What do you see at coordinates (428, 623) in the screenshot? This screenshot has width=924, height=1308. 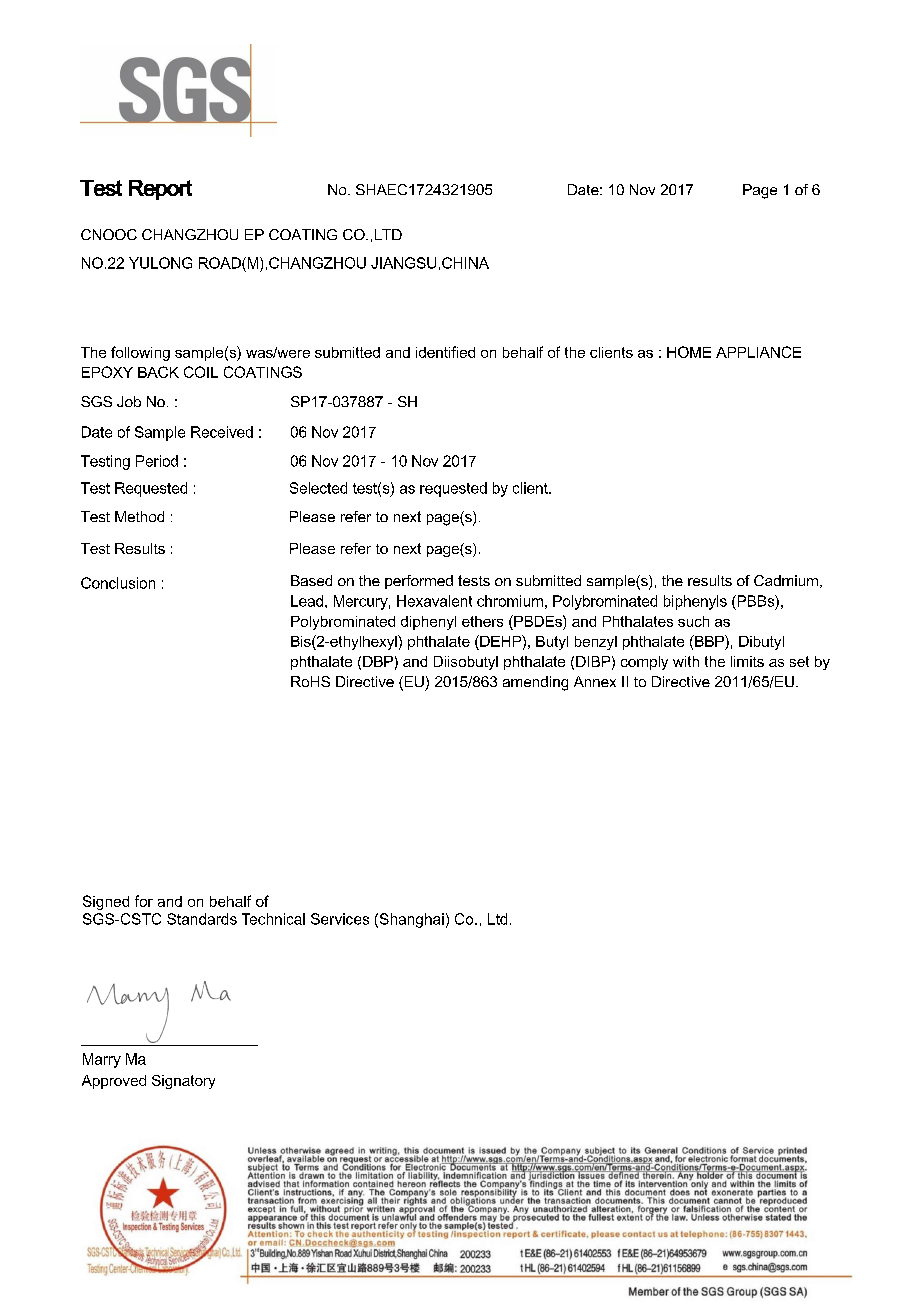 I see `diphenyl` at bounding box center [428, 623].
